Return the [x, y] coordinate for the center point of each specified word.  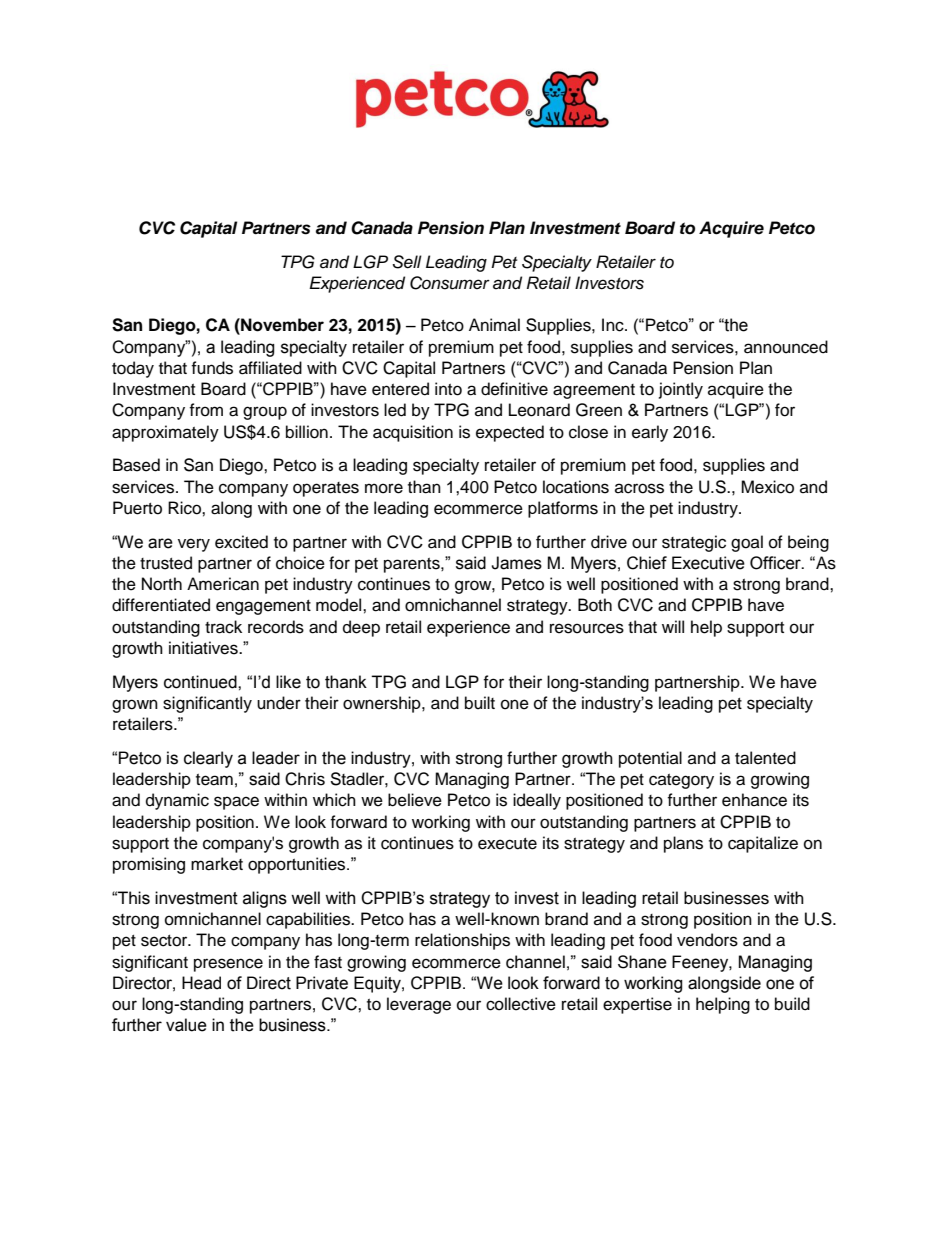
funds [212, 368]
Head [201, 983]
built [480, 703]
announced [786, 347]
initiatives [204, 648]
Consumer [450, 283]
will [673, 626]
